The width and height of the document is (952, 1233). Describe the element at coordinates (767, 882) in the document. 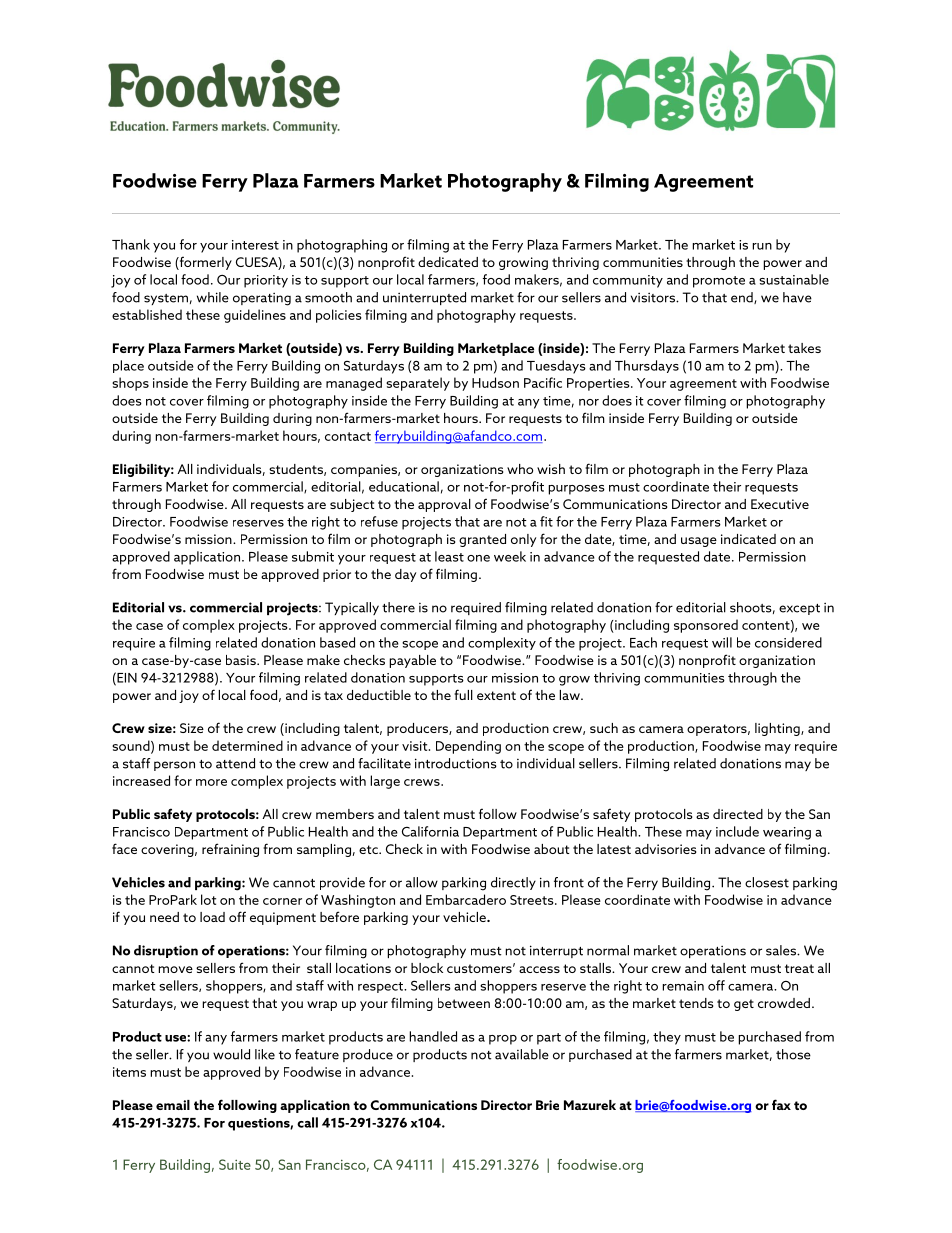

I see `closest` at that location.
